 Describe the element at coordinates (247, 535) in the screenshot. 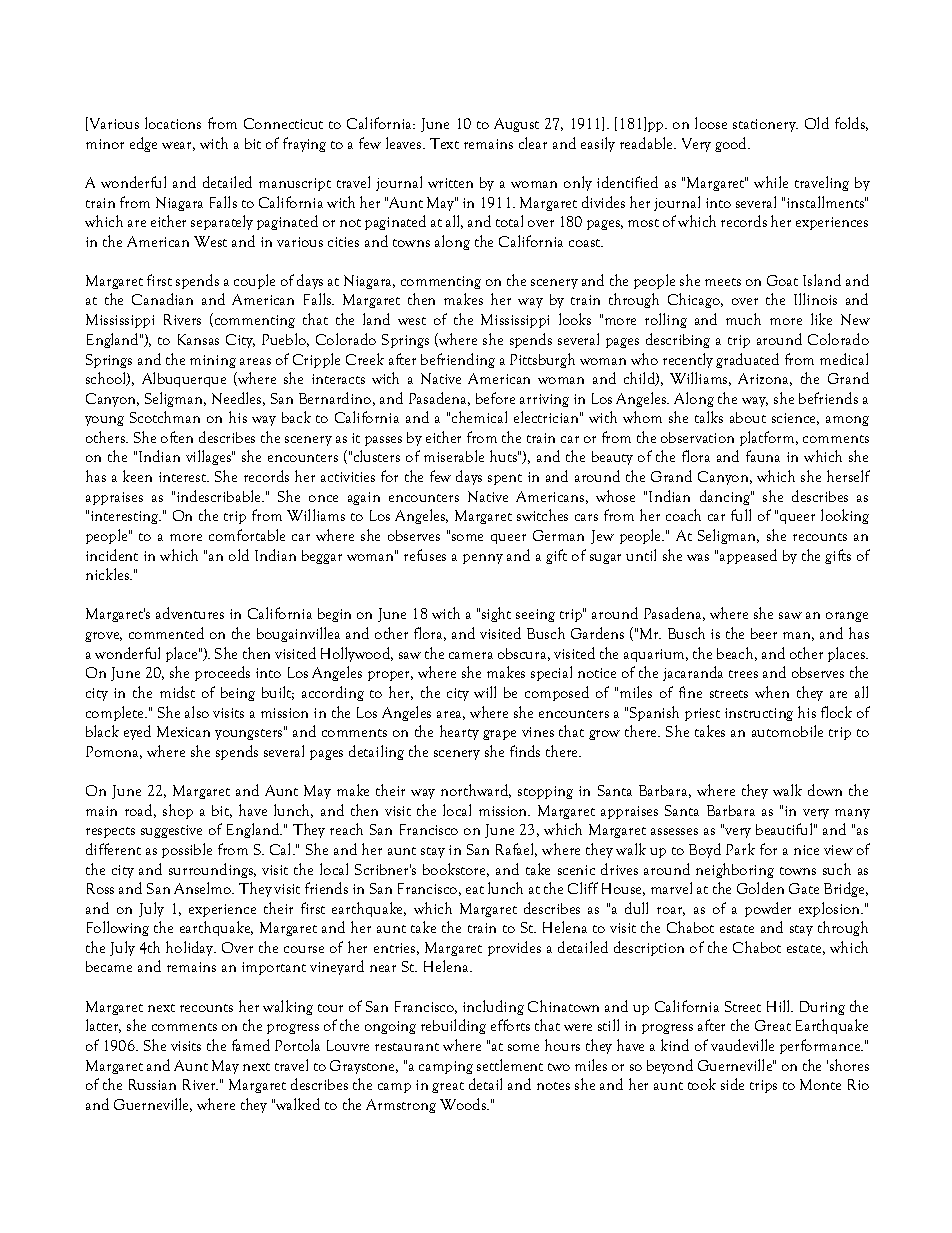

I see `comfortable` at that location.
